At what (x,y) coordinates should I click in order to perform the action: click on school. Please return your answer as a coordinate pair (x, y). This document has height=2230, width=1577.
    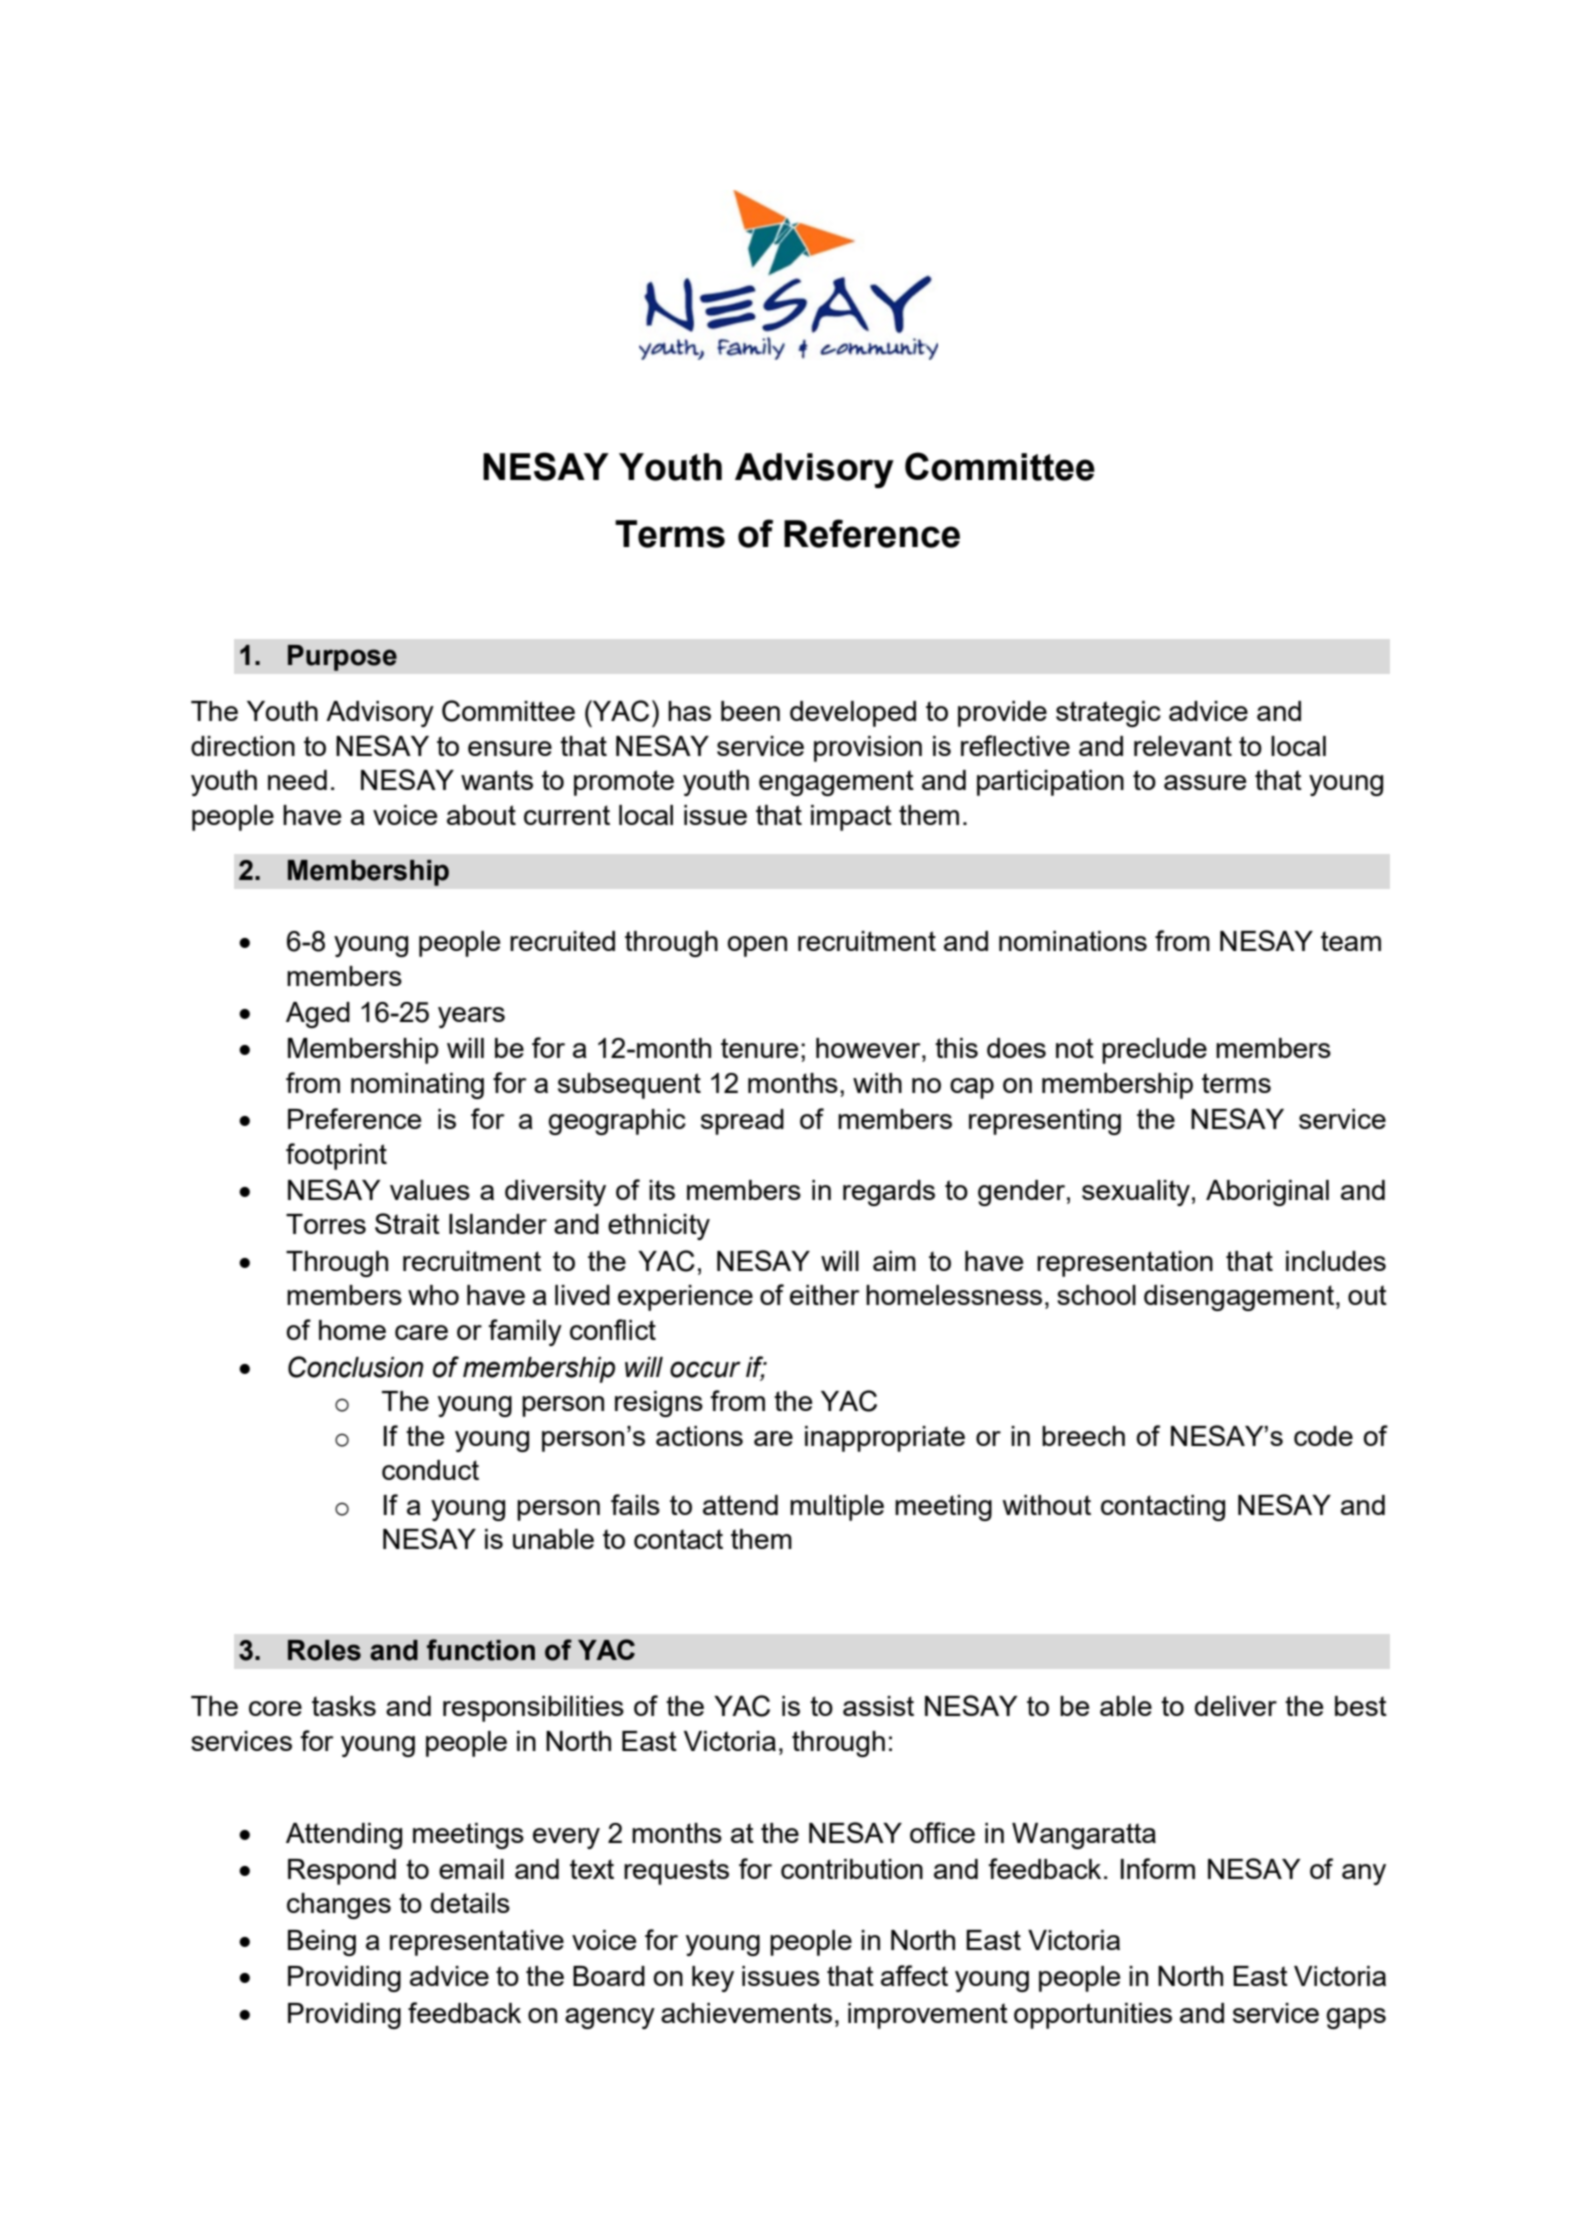
    Looking at the image, I should click on (1096, 1295).
